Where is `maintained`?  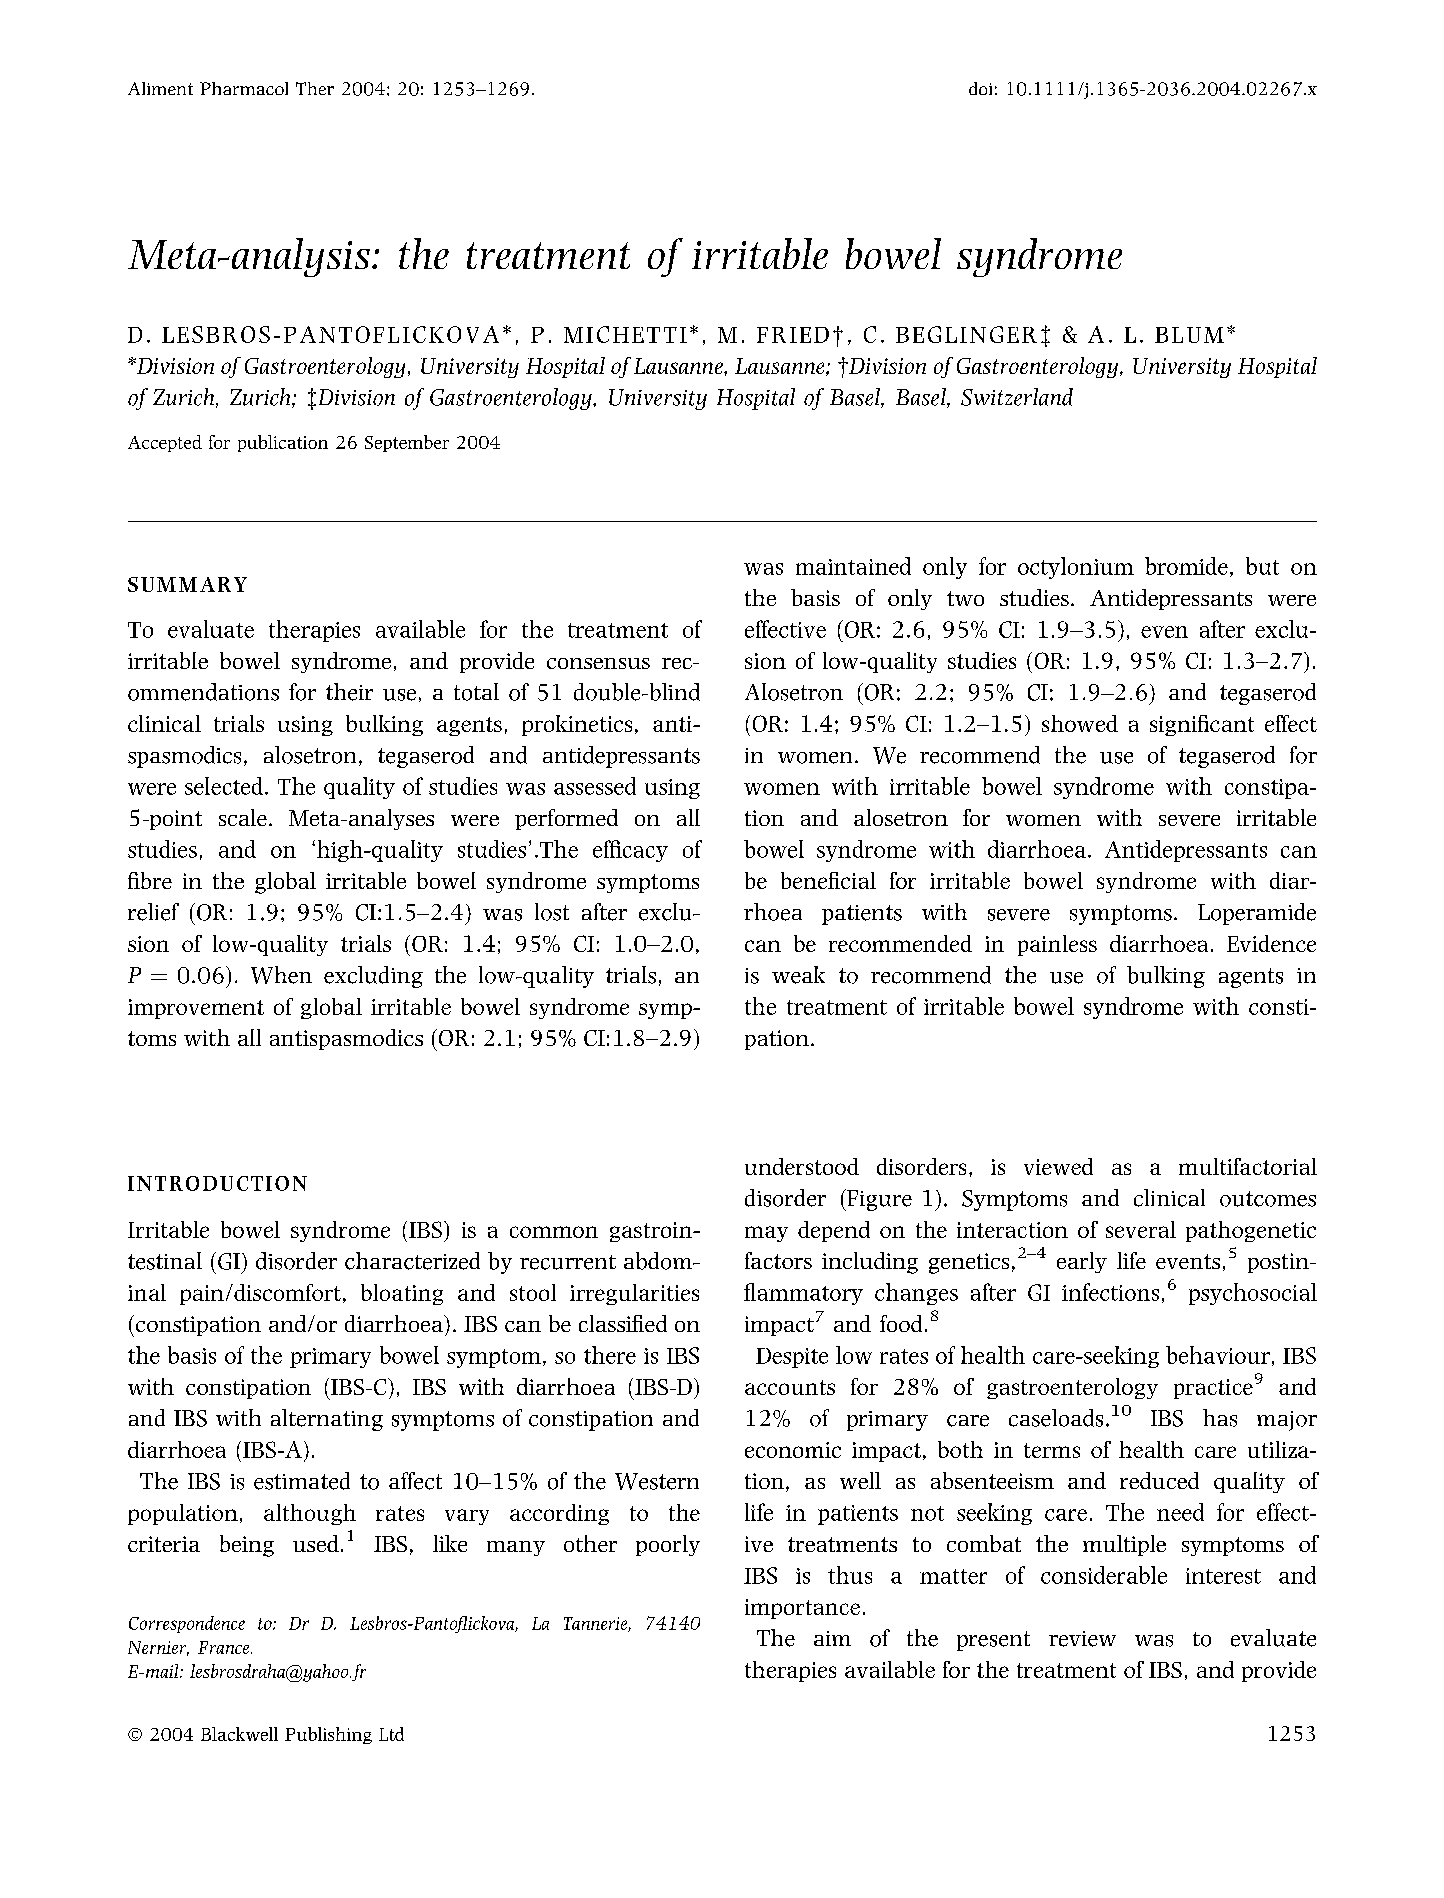 maintained is located at coordinates (853, 566).
